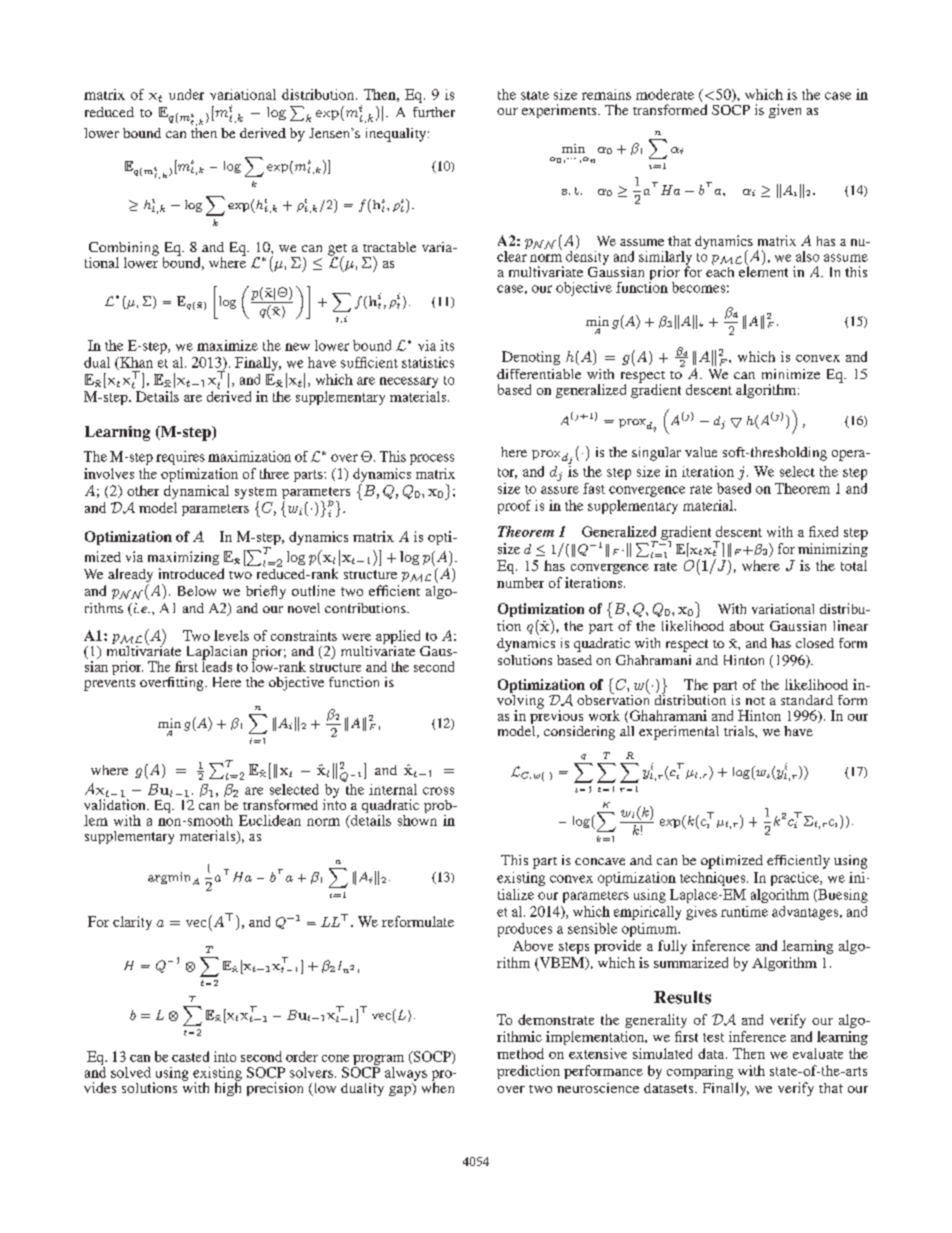 This page has height=1233, width=952. What do you see at coordinates (190, 1056) in the page?
I see `casted` at bounding box center [190, 1056].
